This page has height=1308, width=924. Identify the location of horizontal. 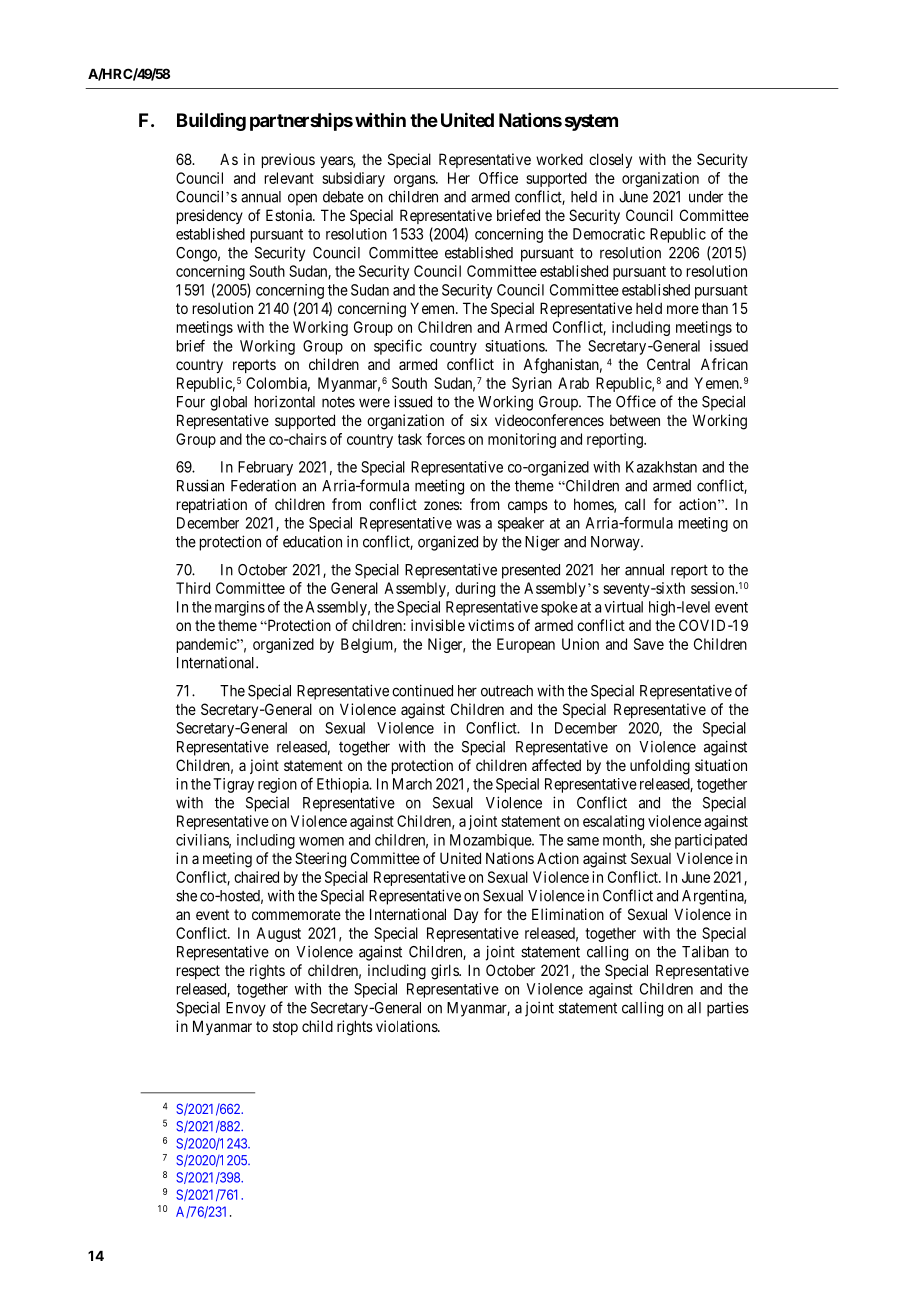
(285, 401).
